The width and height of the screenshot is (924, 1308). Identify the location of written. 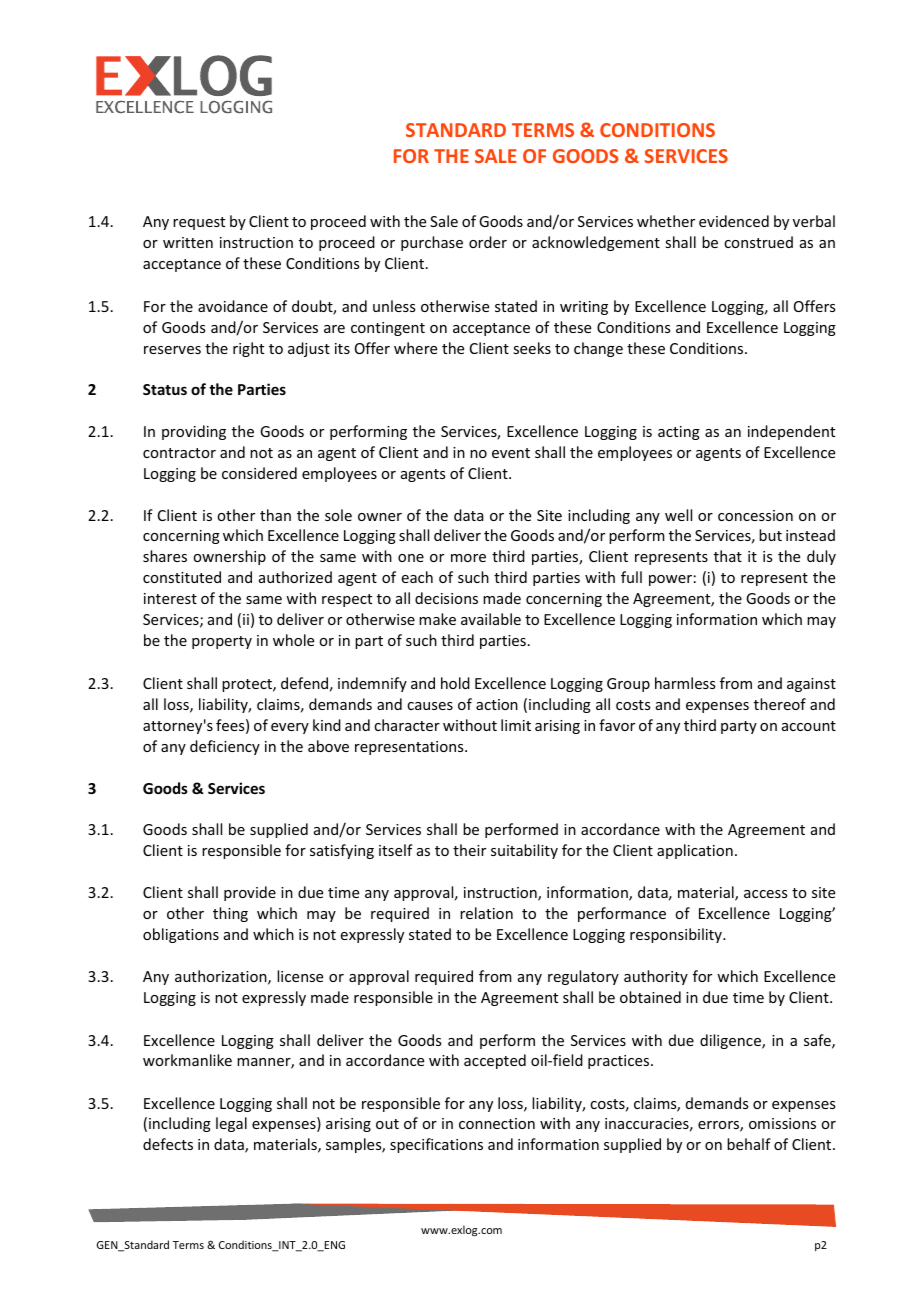
(188, 242).
